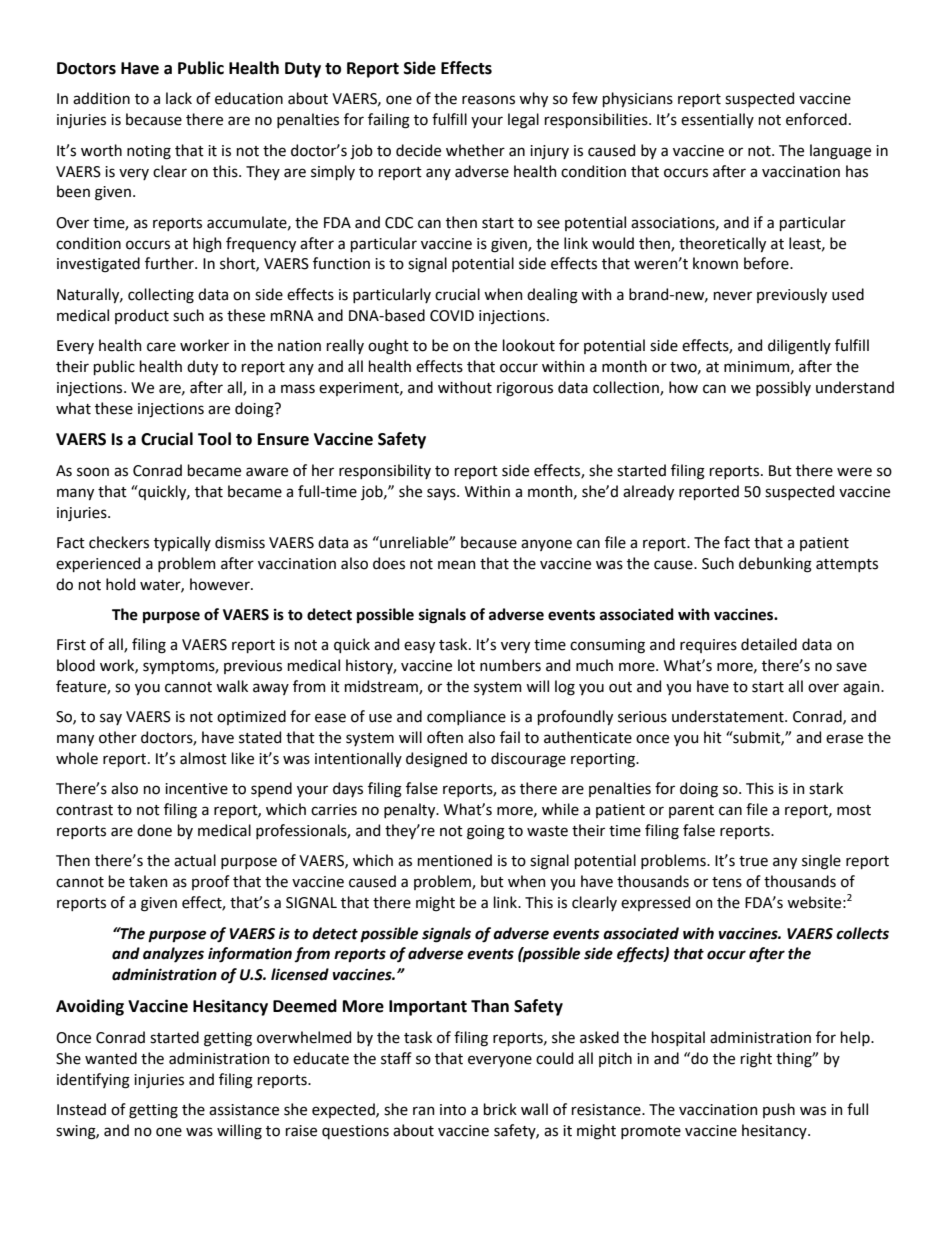 The width and height of the image is (952, 1233). What do you see at coordinates (475, 150) in the image?
I see `whether` at bounding box center [475, 150].
